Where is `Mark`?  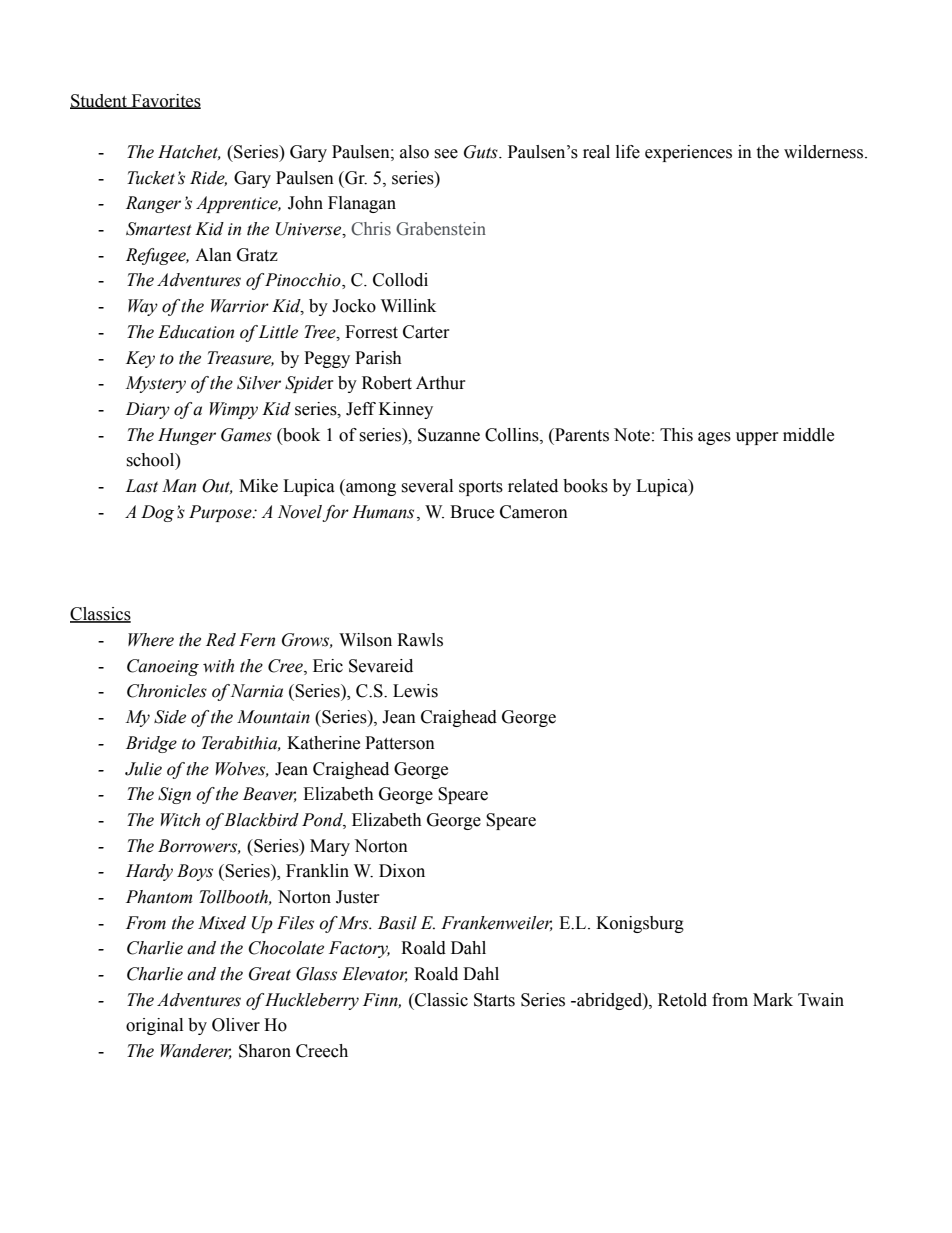
Mark is located at coordinates (773, 1000).
